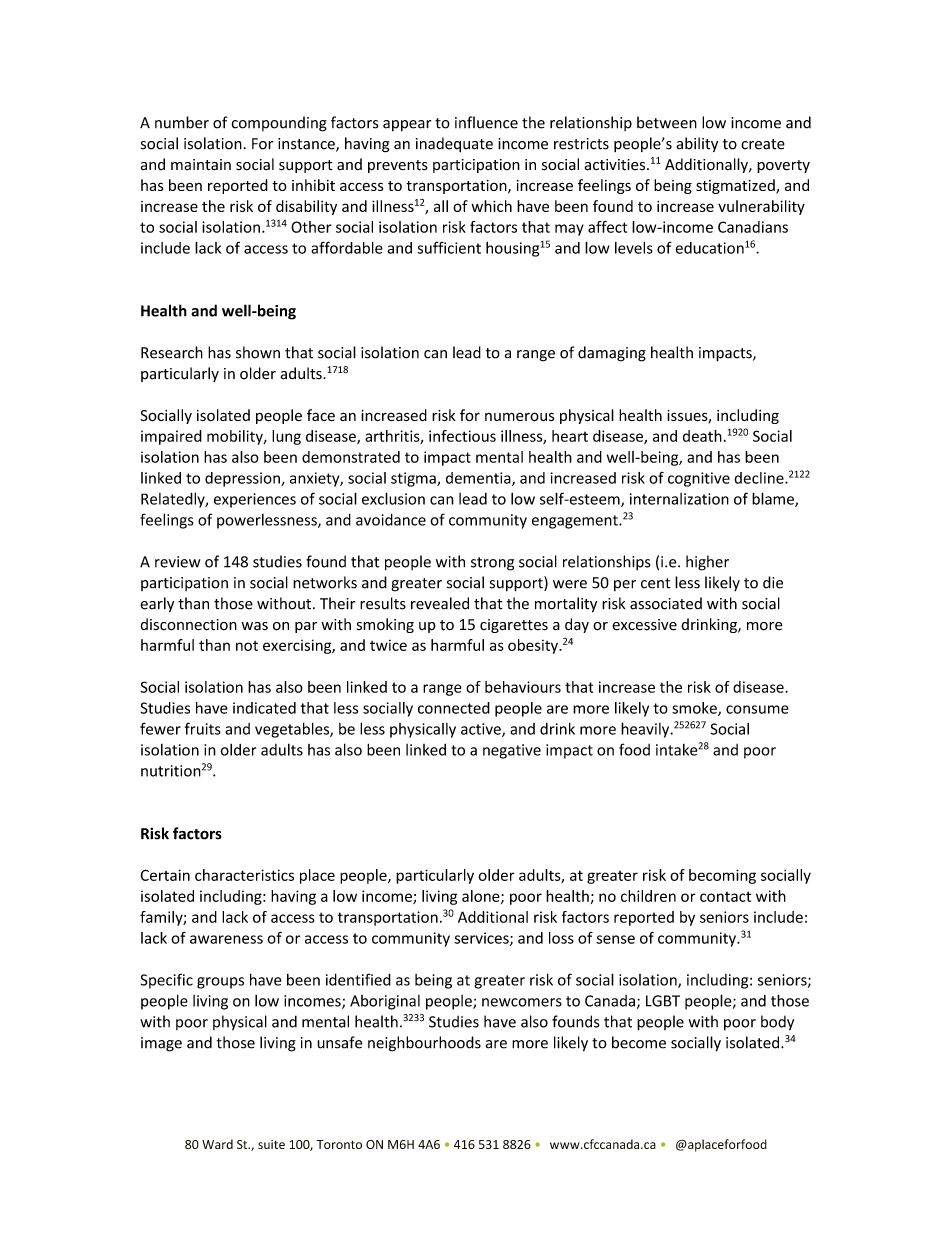  What do you see at coordinates (243, 479) in the image?
I see `depression` at bounding box center [243, 479].
